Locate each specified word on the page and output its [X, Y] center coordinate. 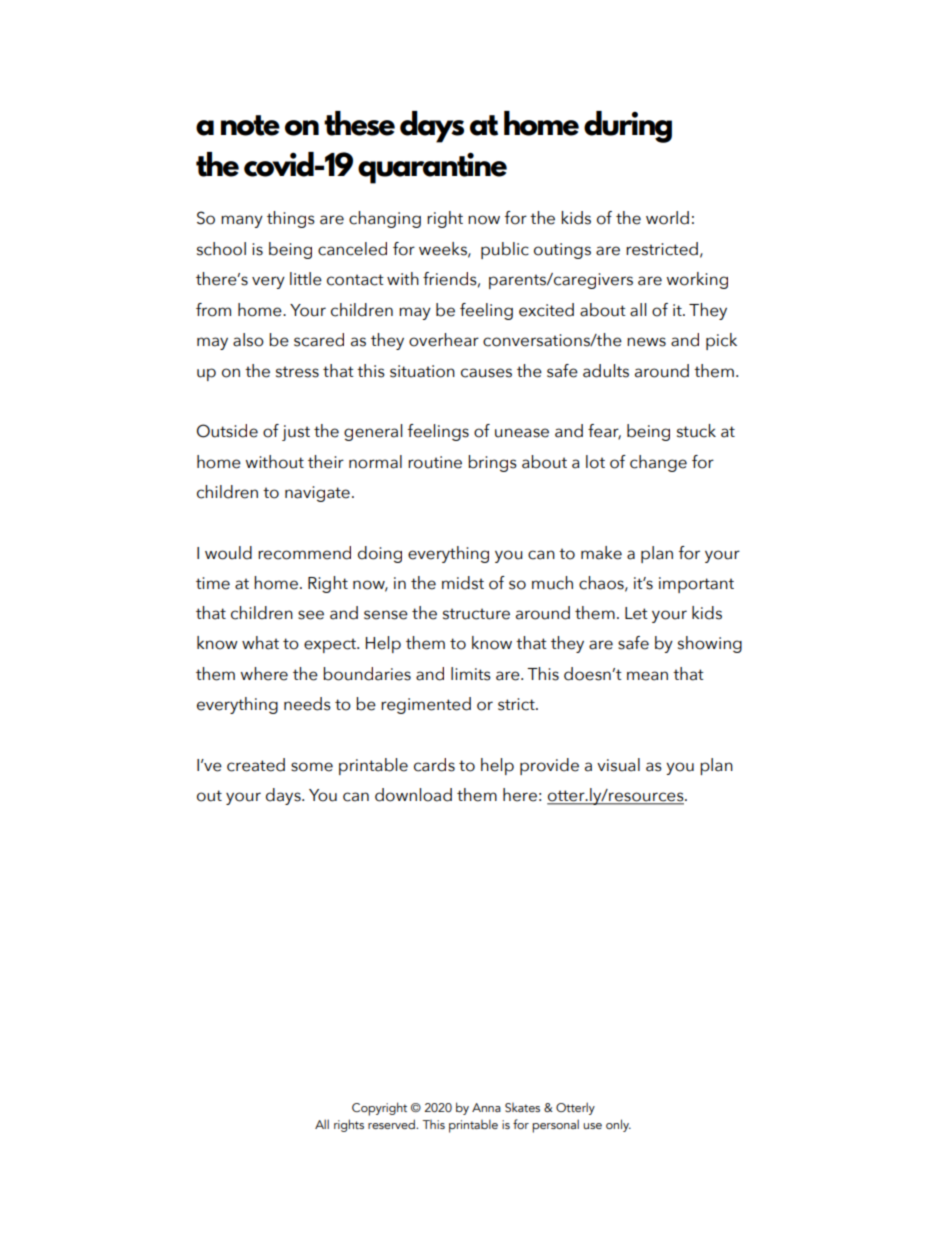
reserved [392, 1124]
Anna [486, 1107]
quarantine [432, 168]
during [628, 127]
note [250, 125]
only [618, 1125]
